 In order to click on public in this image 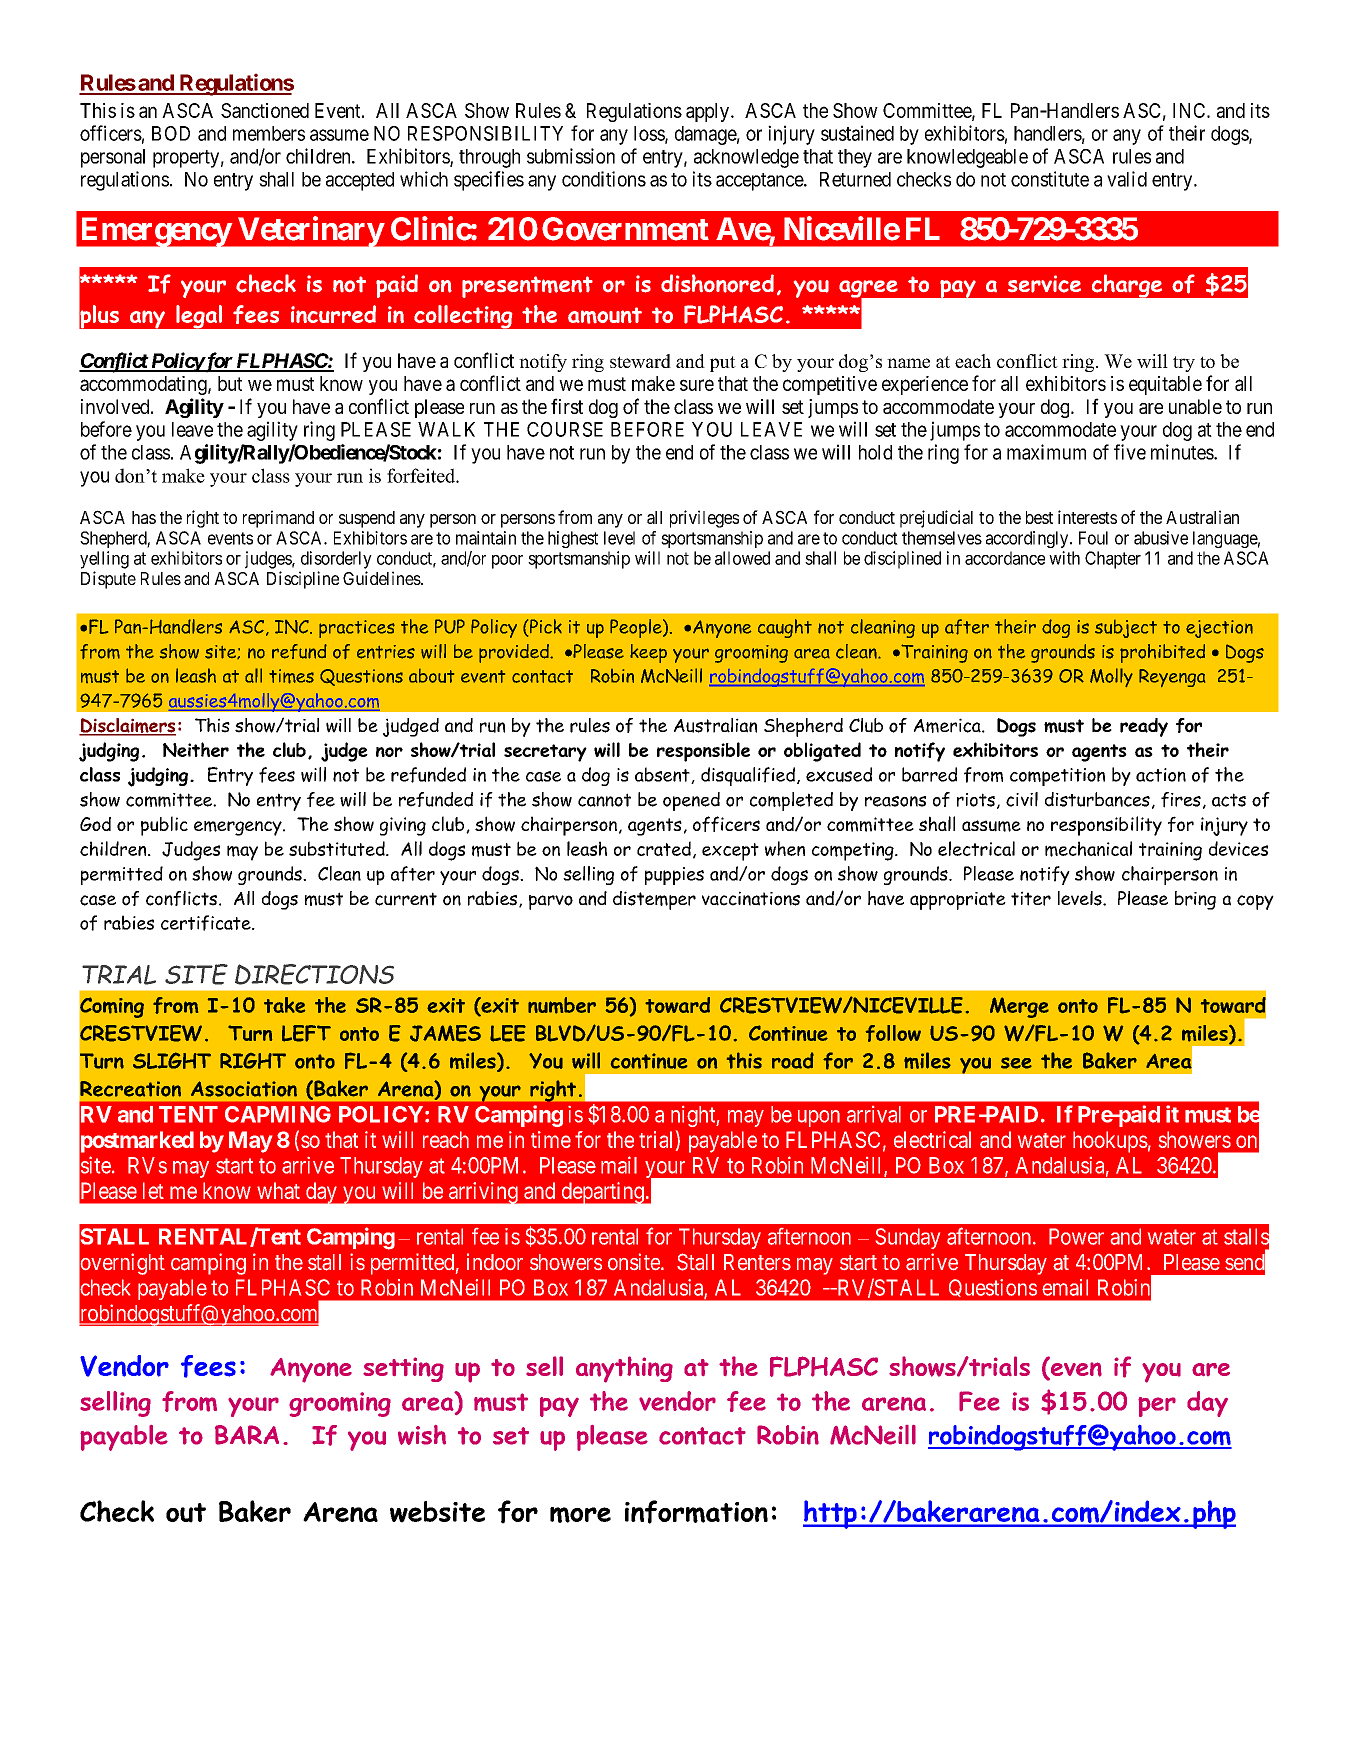, I will do `click(164, 826)`.
